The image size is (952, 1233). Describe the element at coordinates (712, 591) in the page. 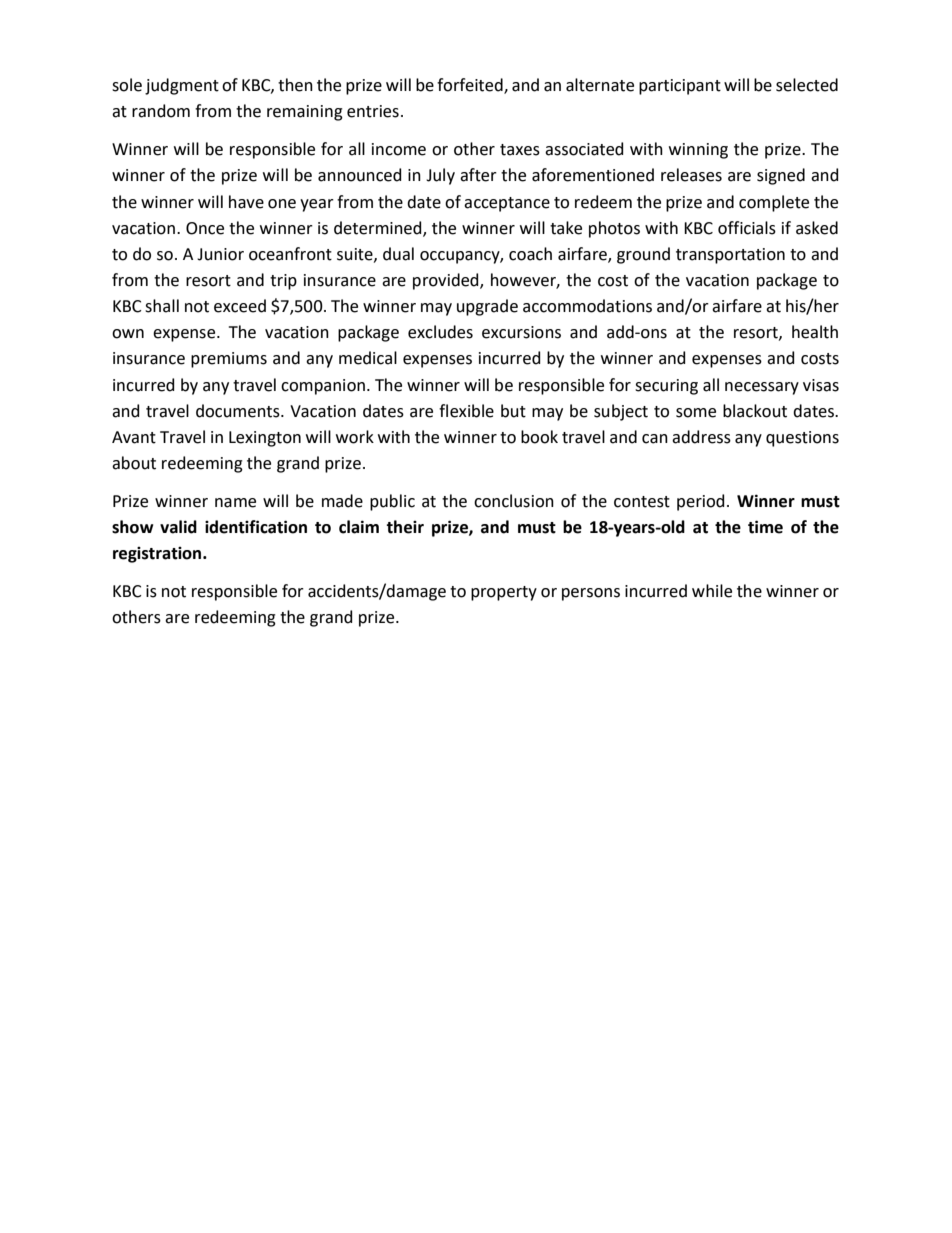

I see `while` at that location.
